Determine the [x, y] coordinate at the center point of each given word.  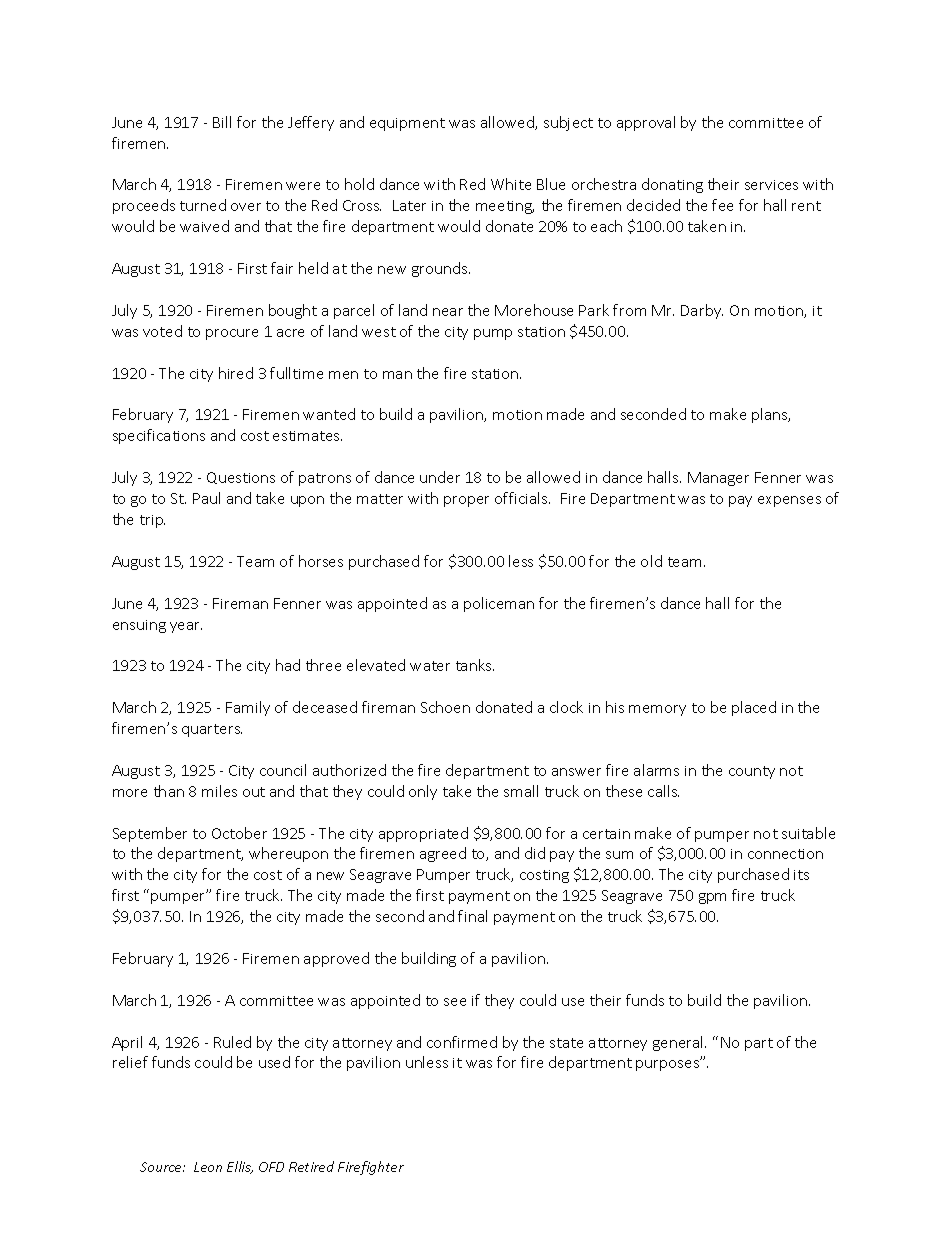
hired [236, 373]
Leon [208, 1167]
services [771, 185]
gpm [712, 898]
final [472, 916]
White [511, 184]
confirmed [462, 1042]
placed [754, 708]
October [239, 833]
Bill [222, 122]
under [440, 477]
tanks [475, 665]
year [186, 627]
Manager [718, 479]
